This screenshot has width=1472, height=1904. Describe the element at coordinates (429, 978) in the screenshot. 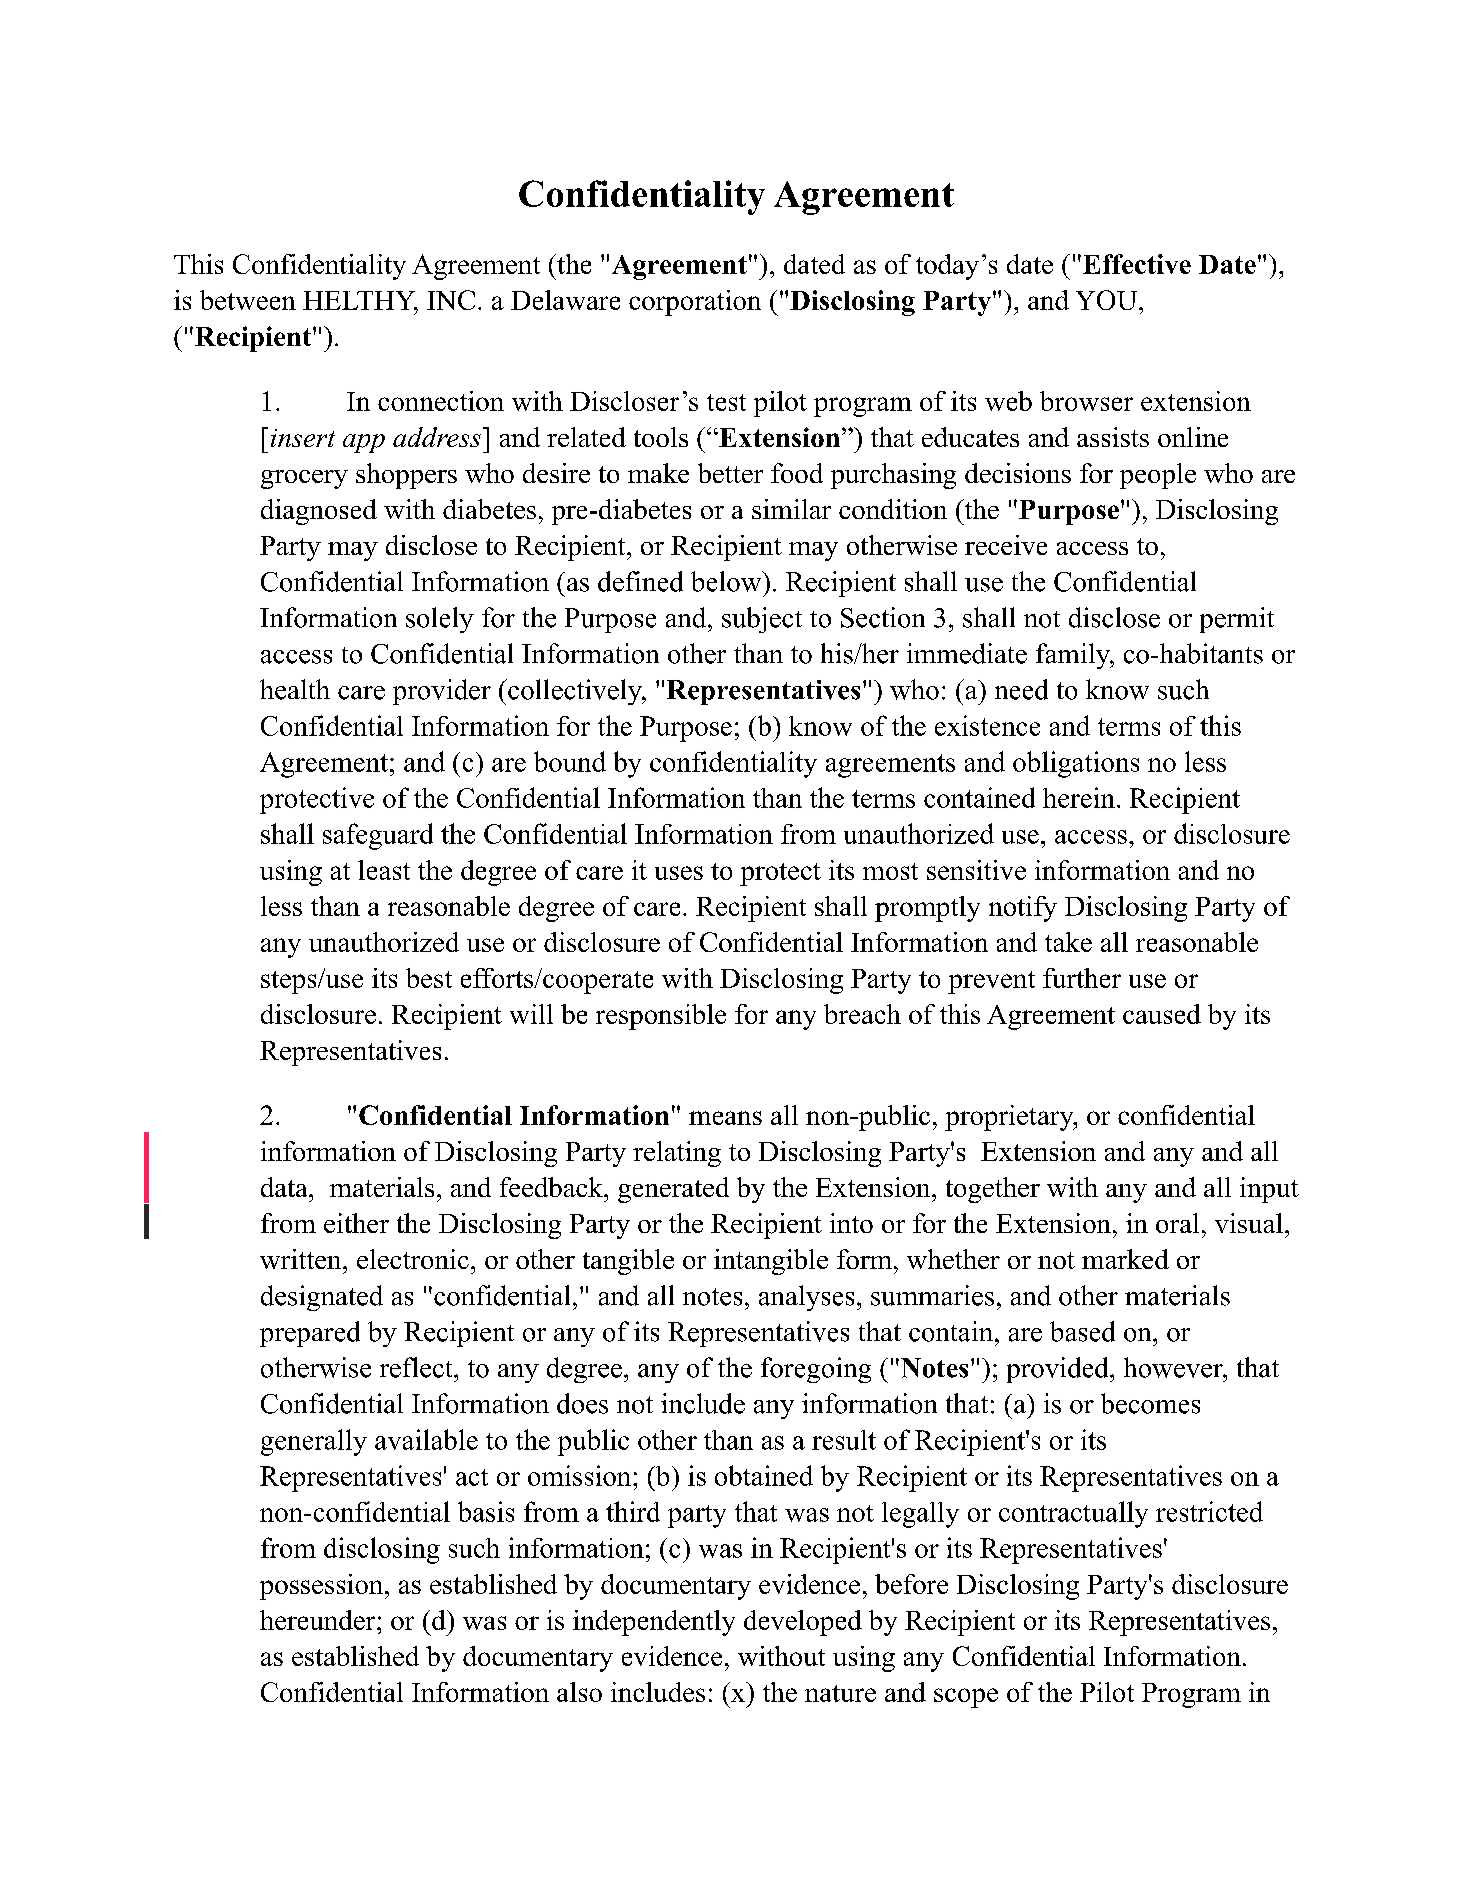

I see `best` at that location.
